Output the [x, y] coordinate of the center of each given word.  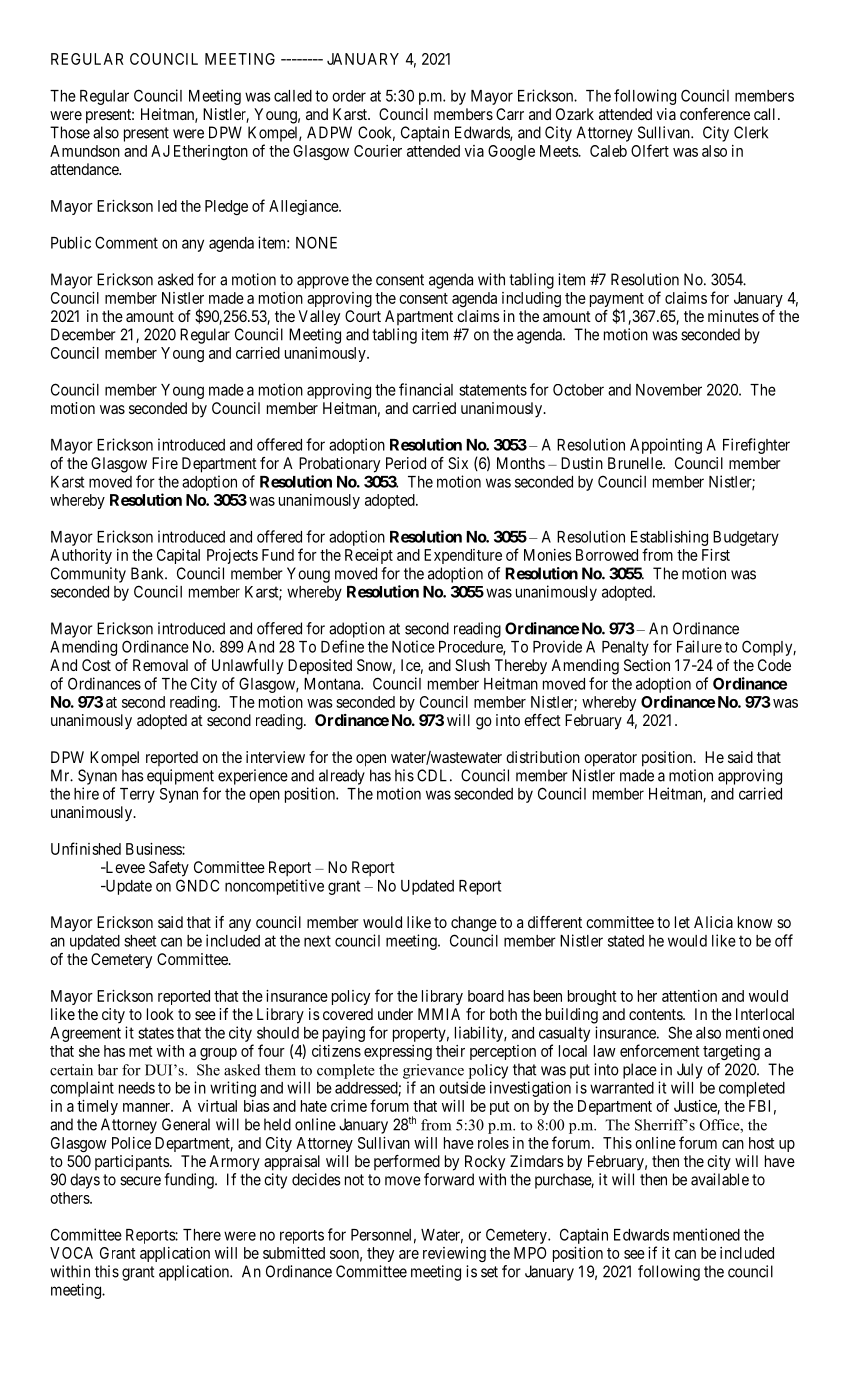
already [342, 777]
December [83, 334]
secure [140, 1181]
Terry [137, 795]
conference [715, 114]
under [395, 1014]
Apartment [419, 317]
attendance [85, 169]
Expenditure [463, 556]
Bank [148, 573]
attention [689, 996]
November [669, 390]
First [716, 555]
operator [610, 759]
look [160, 1014]
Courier [378, 151]
